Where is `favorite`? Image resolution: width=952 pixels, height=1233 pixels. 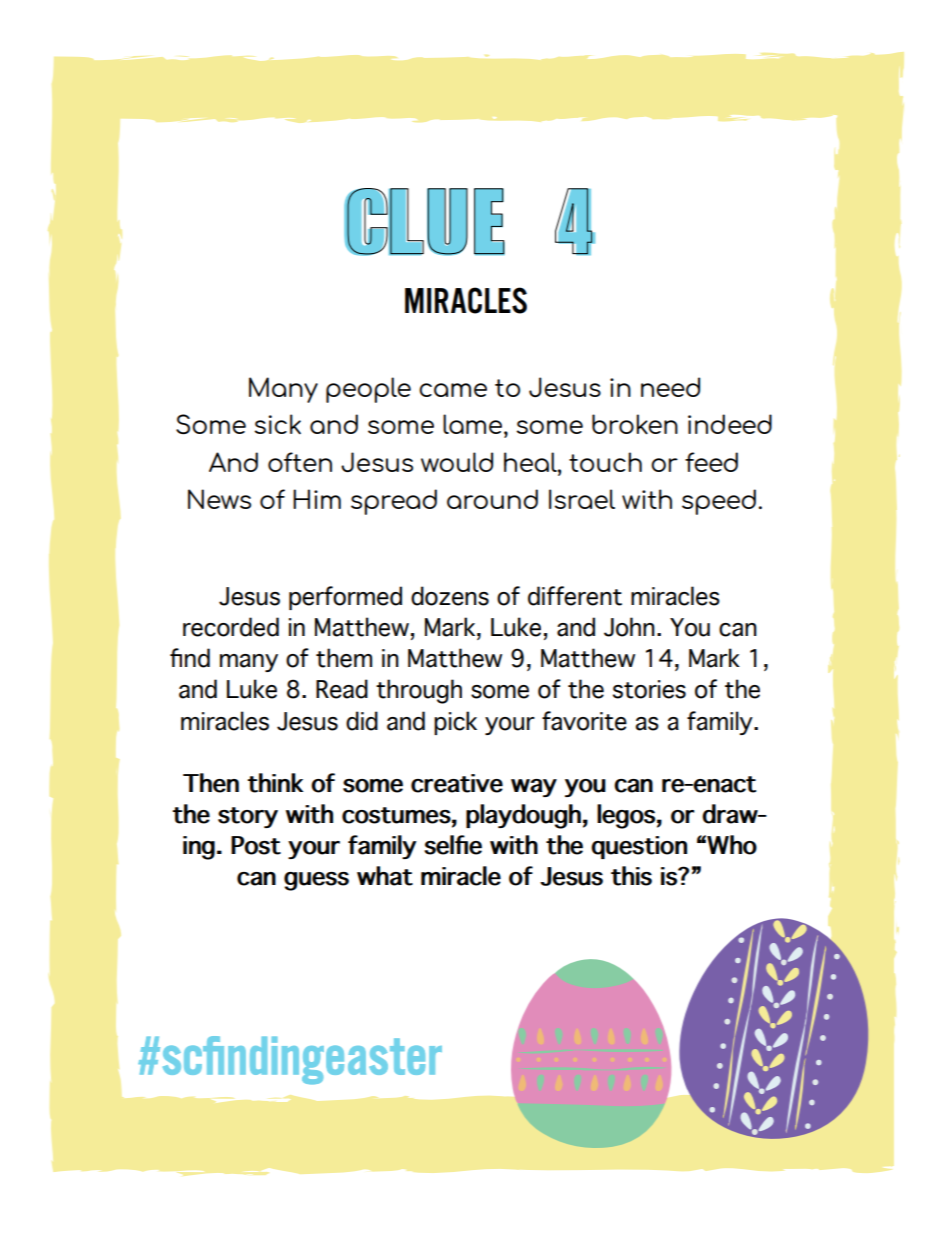 favorite is located at coordinates (584, 721).
